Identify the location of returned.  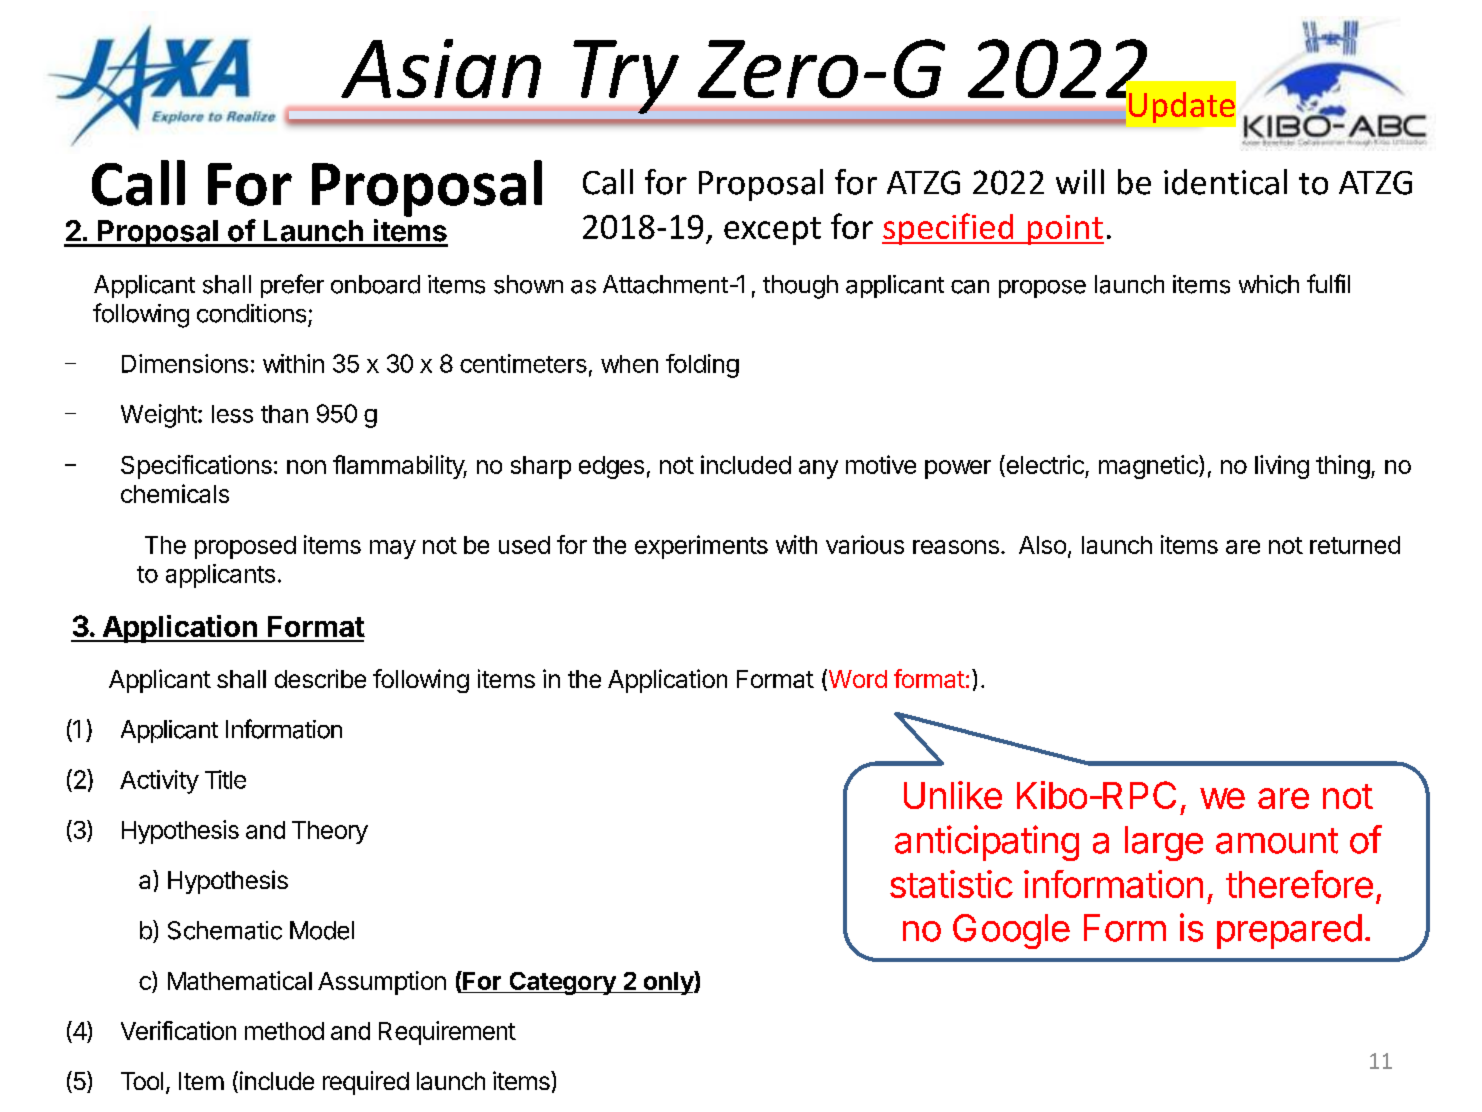
(1355, 545).
